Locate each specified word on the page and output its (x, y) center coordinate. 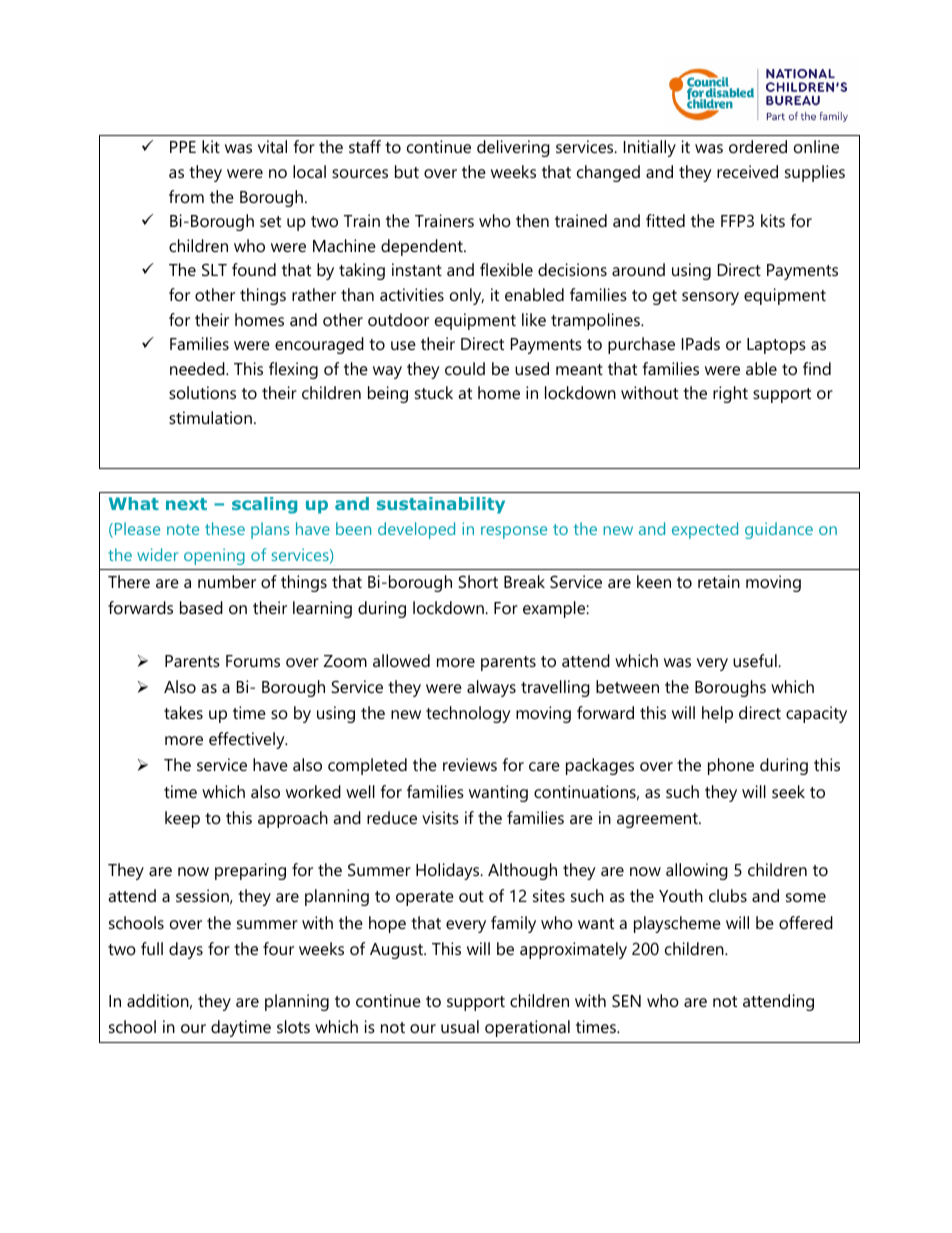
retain (719, 581)
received (747, 171)
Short (478, 581)
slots (293, 1026)
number (227, 581)
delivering (513, 148)
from (186, 196)
